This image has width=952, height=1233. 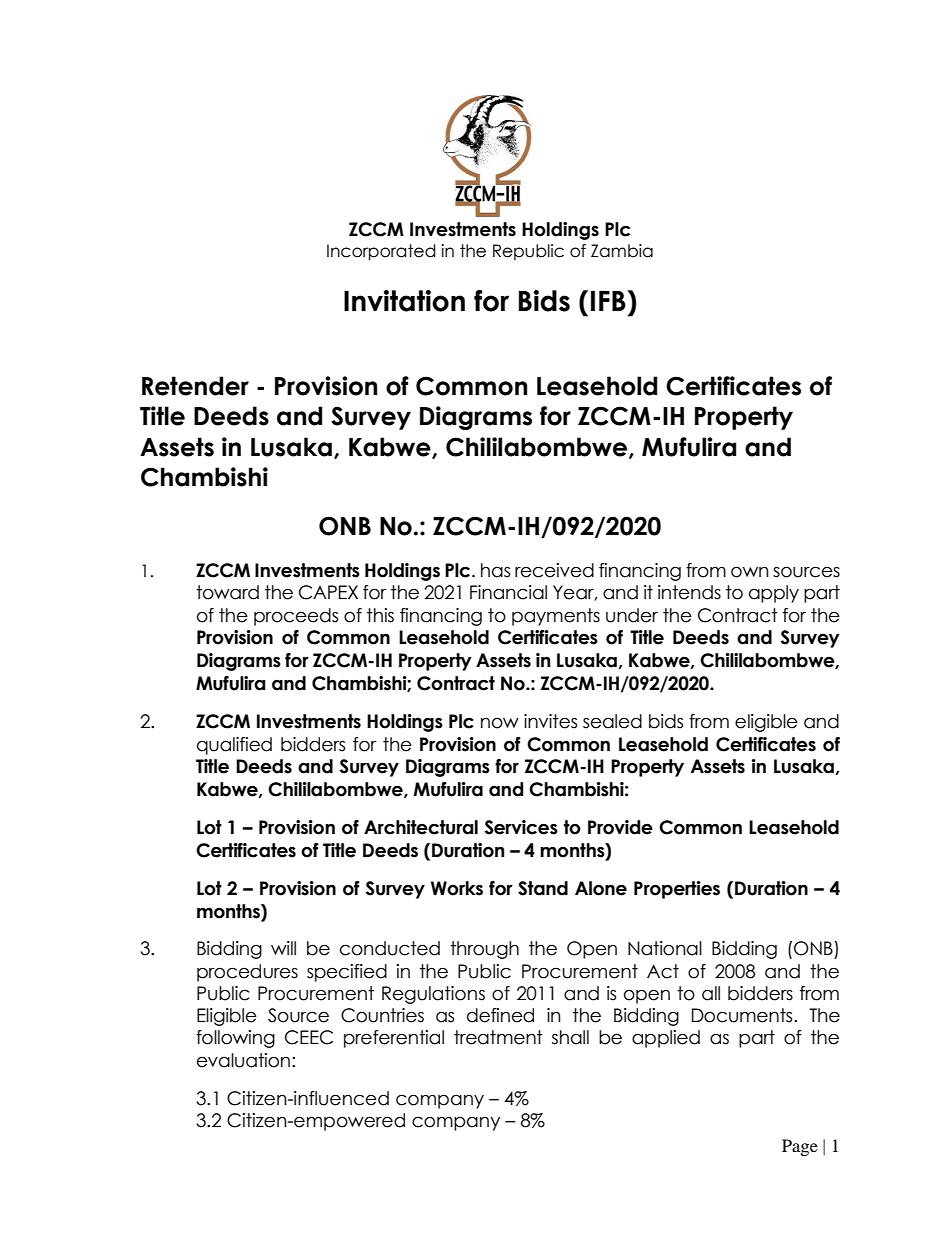 What do you see at coordinates (495, 570) in the image?
I see `has` at bounding box center [495, 570].
